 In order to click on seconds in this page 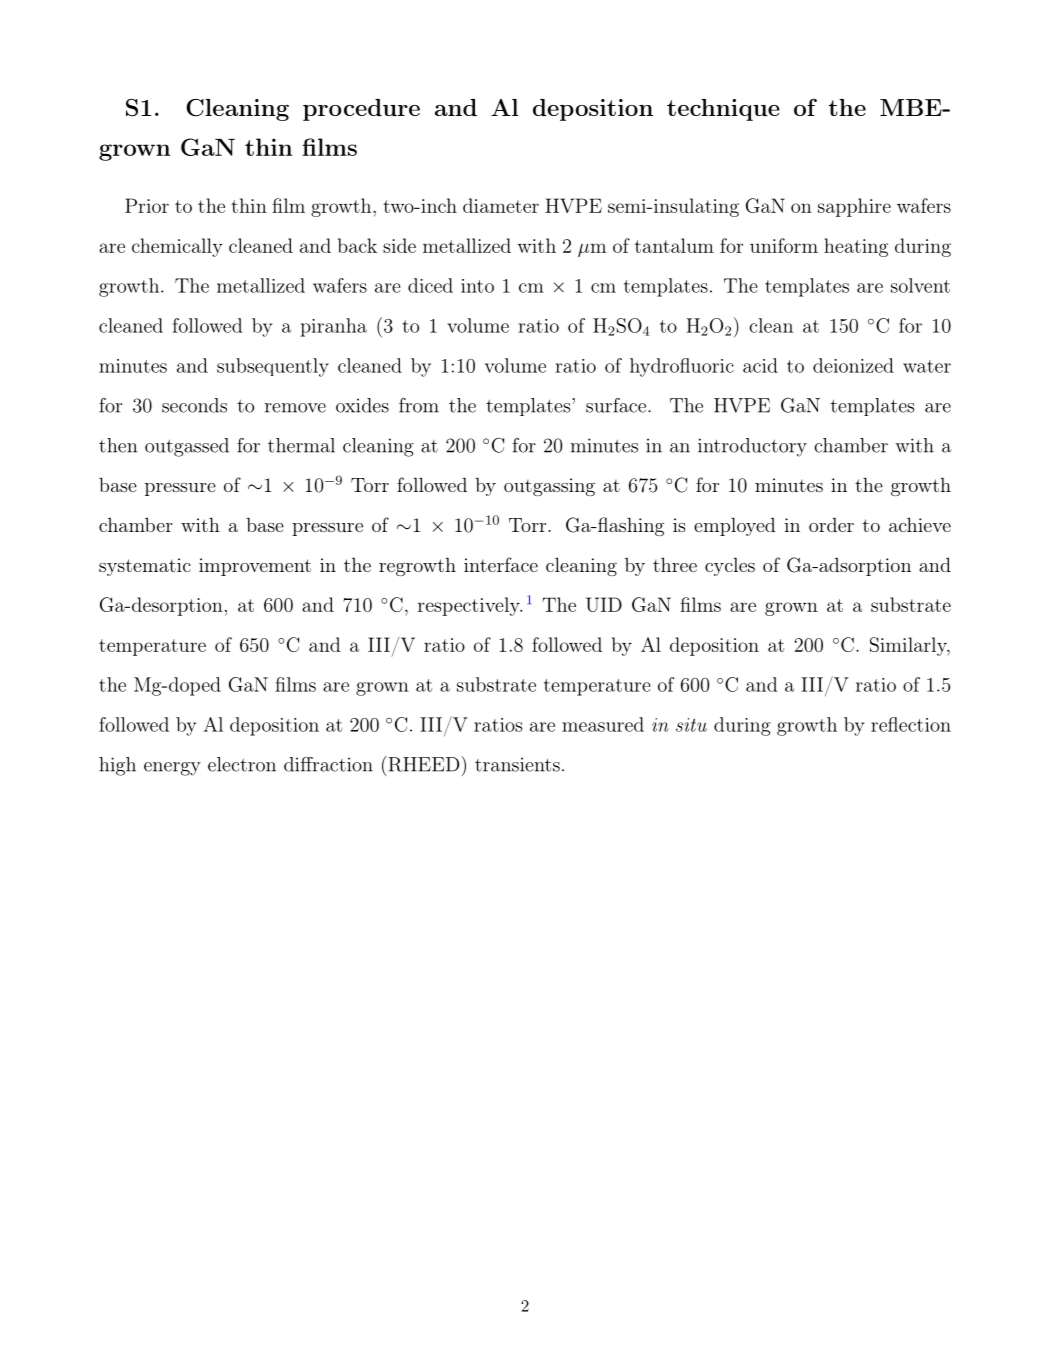, I will do `click(194, 405)`.
